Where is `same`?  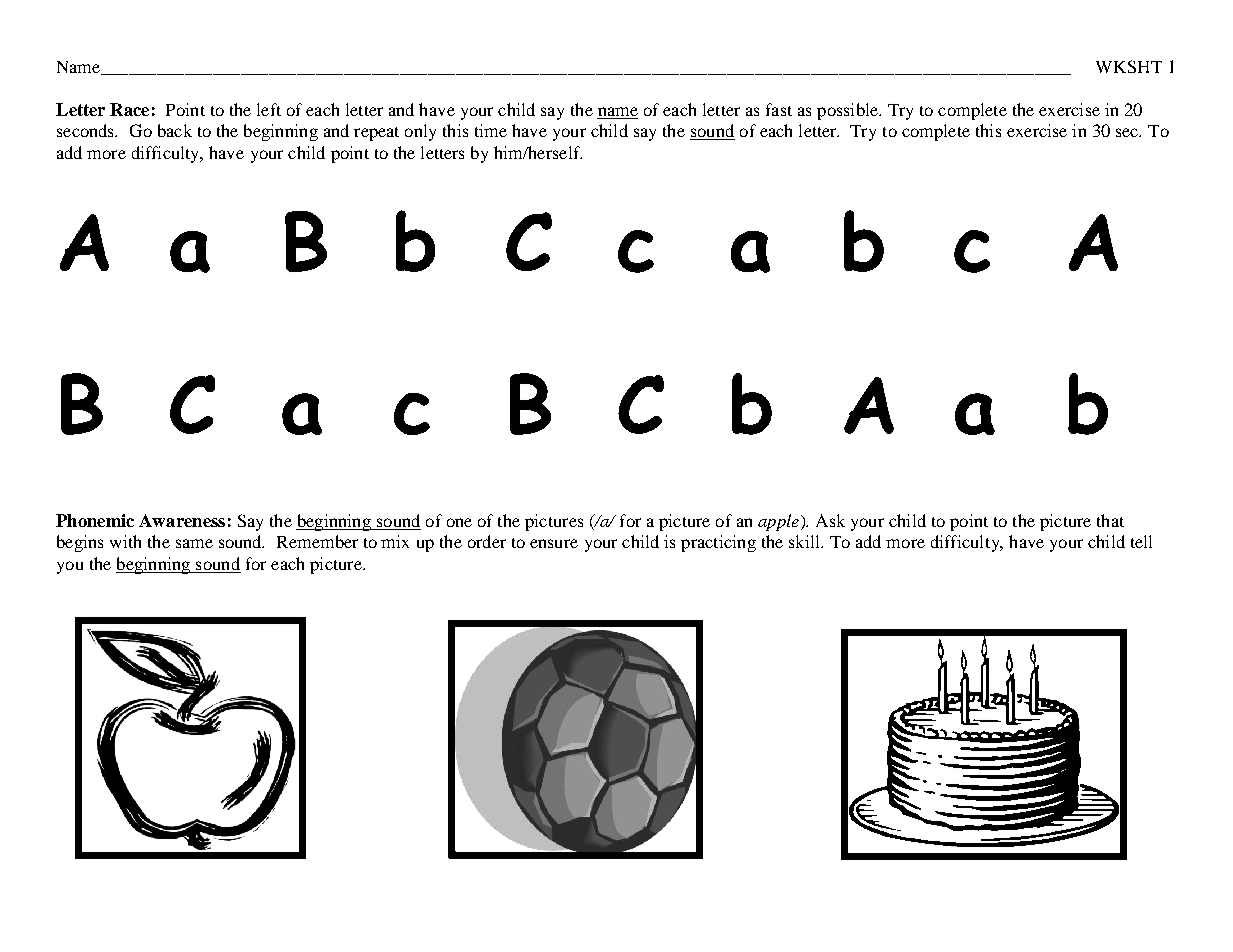 same is located at coordinates (194, 543).
